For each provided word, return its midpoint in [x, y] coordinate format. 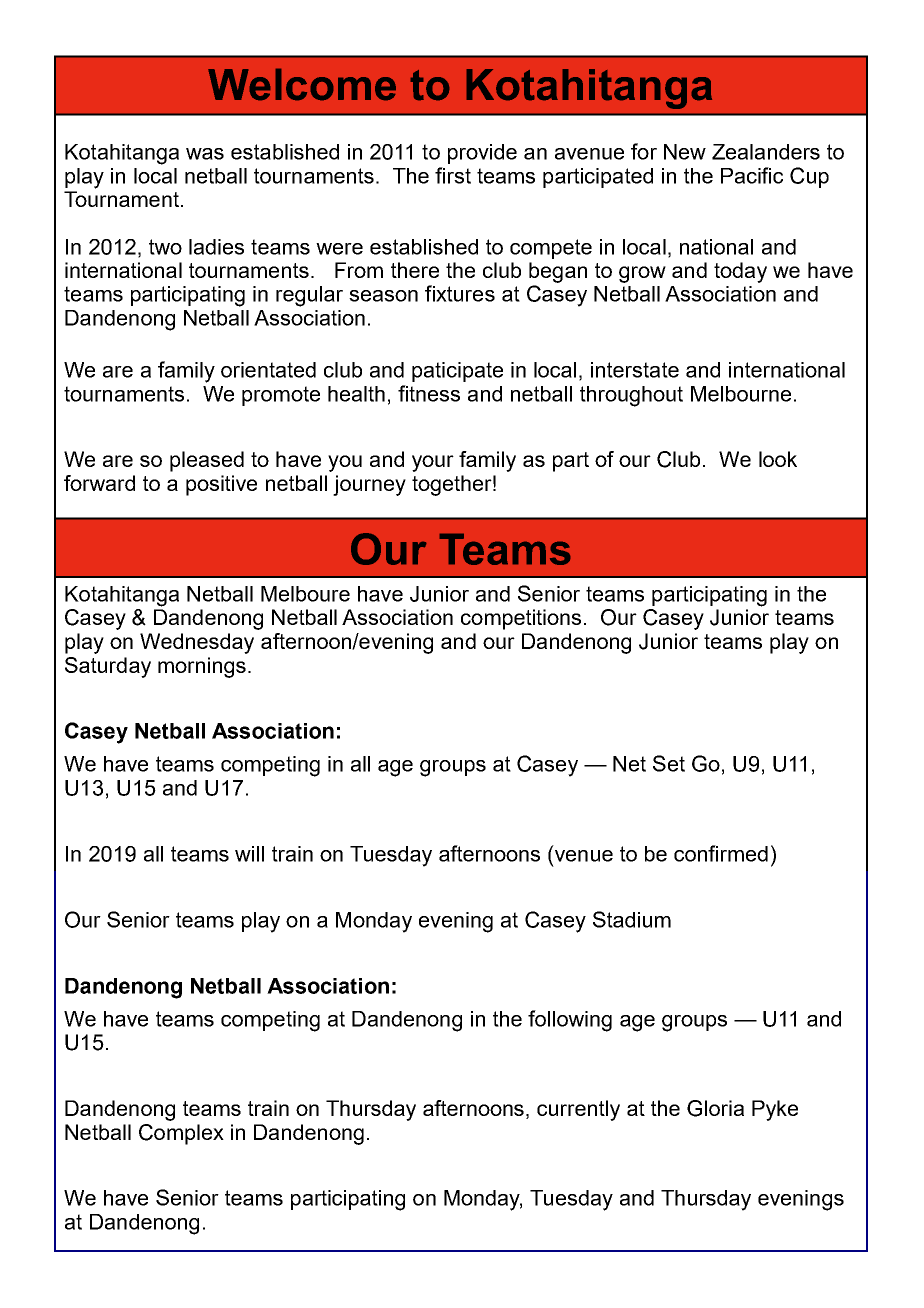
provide [482, 154]
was [205, 154]
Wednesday [197, 643]
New [685, 152]
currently [578, 1110]
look [778, 459]
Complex [181, 1134]
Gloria [715, 1108]
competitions [521, 619]
